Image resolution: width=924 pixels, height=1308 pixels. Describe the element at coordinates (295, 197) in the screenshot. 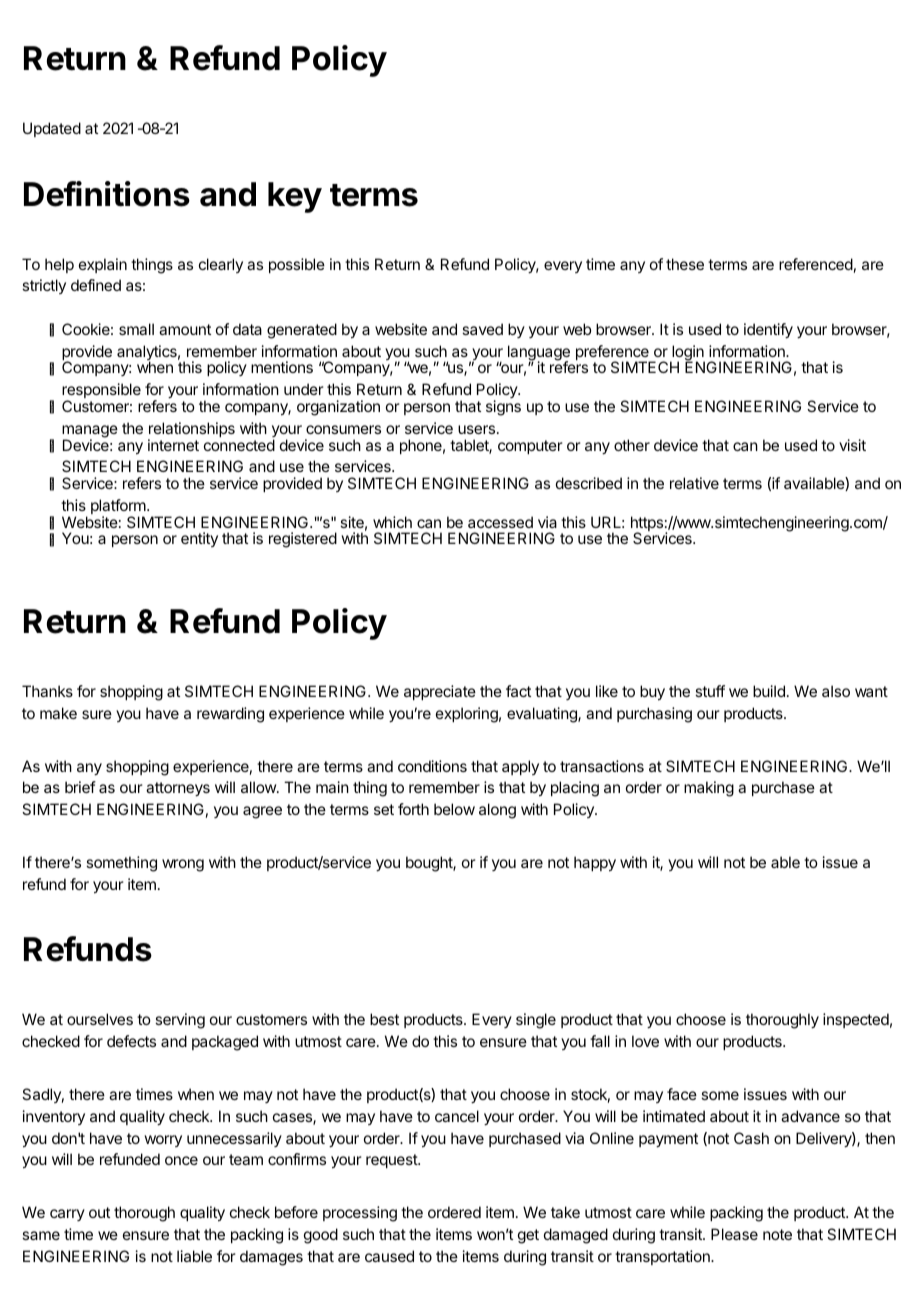

I see `key` at that location.
